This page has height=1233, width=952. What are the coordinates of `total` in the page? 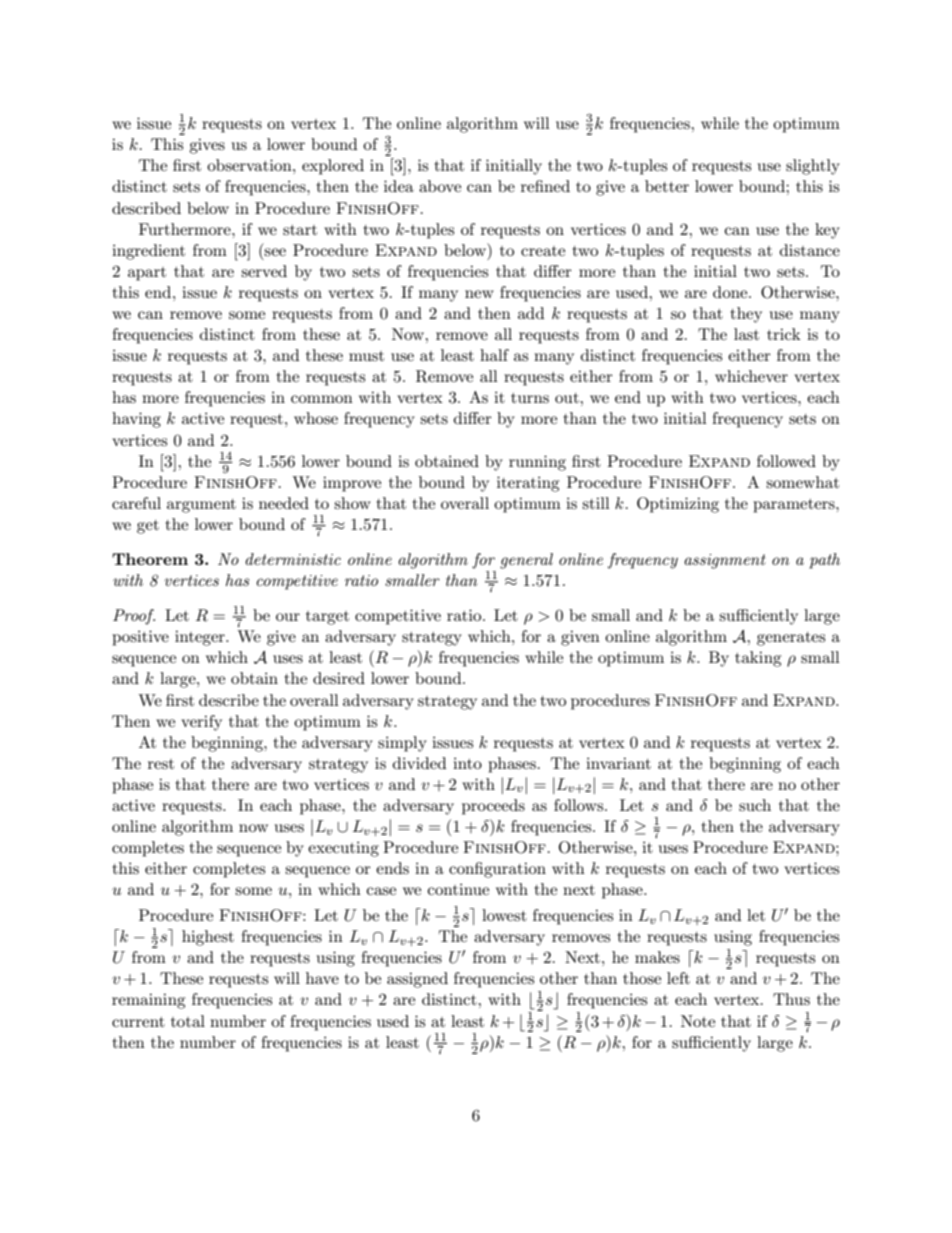 It's located at (188, 1021).
